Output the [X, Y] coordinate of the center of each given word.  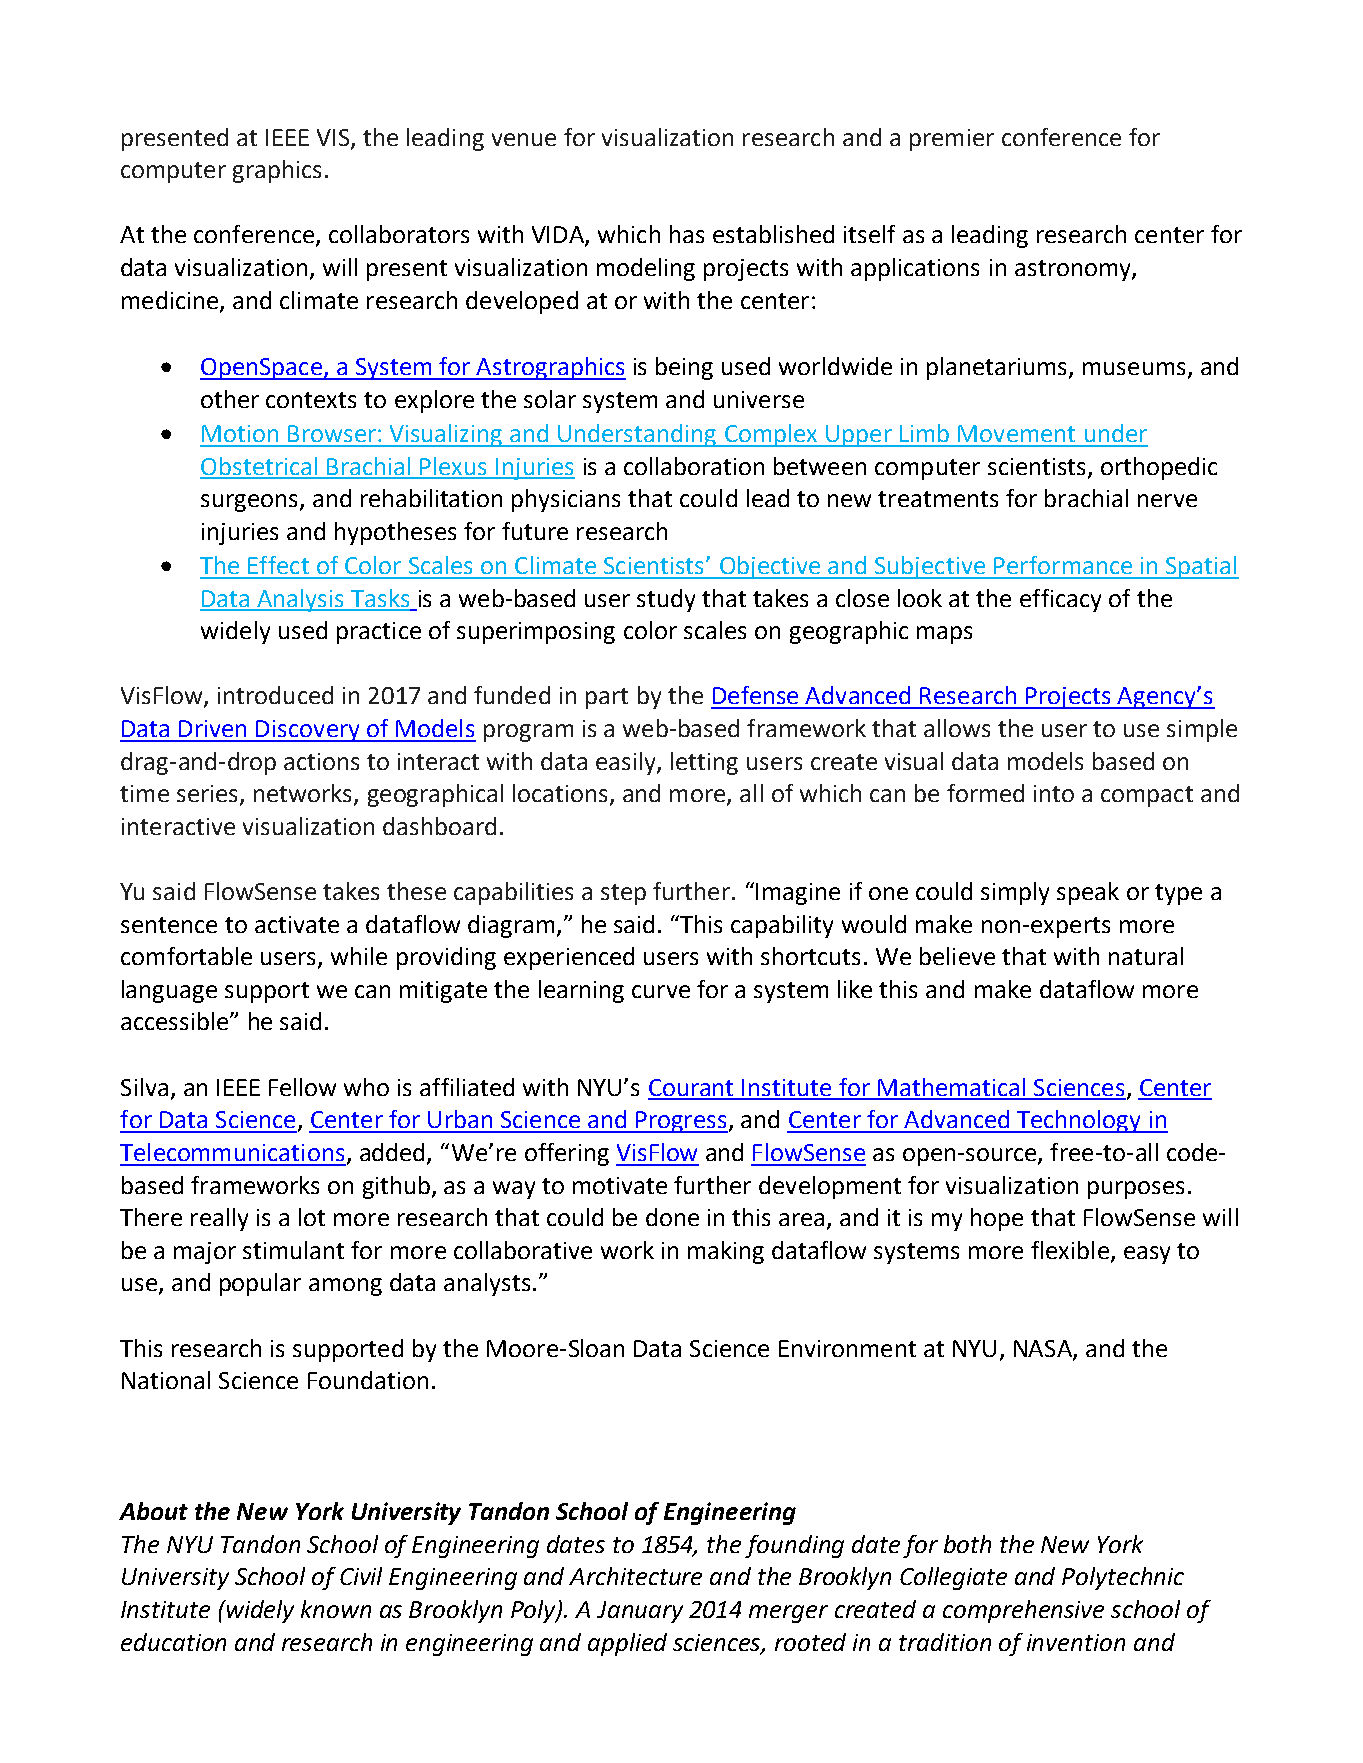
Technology [1079, 1121]
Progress [681, 1122]
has [687, 234]
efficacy [1060, 600]
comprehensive [1023, 1611]
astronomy [1074, 270]
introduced [275, 695]
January [640, 1612]
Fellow [302, 1087]
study [666, 600]
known [336, 1609]
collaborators [399, 234]
